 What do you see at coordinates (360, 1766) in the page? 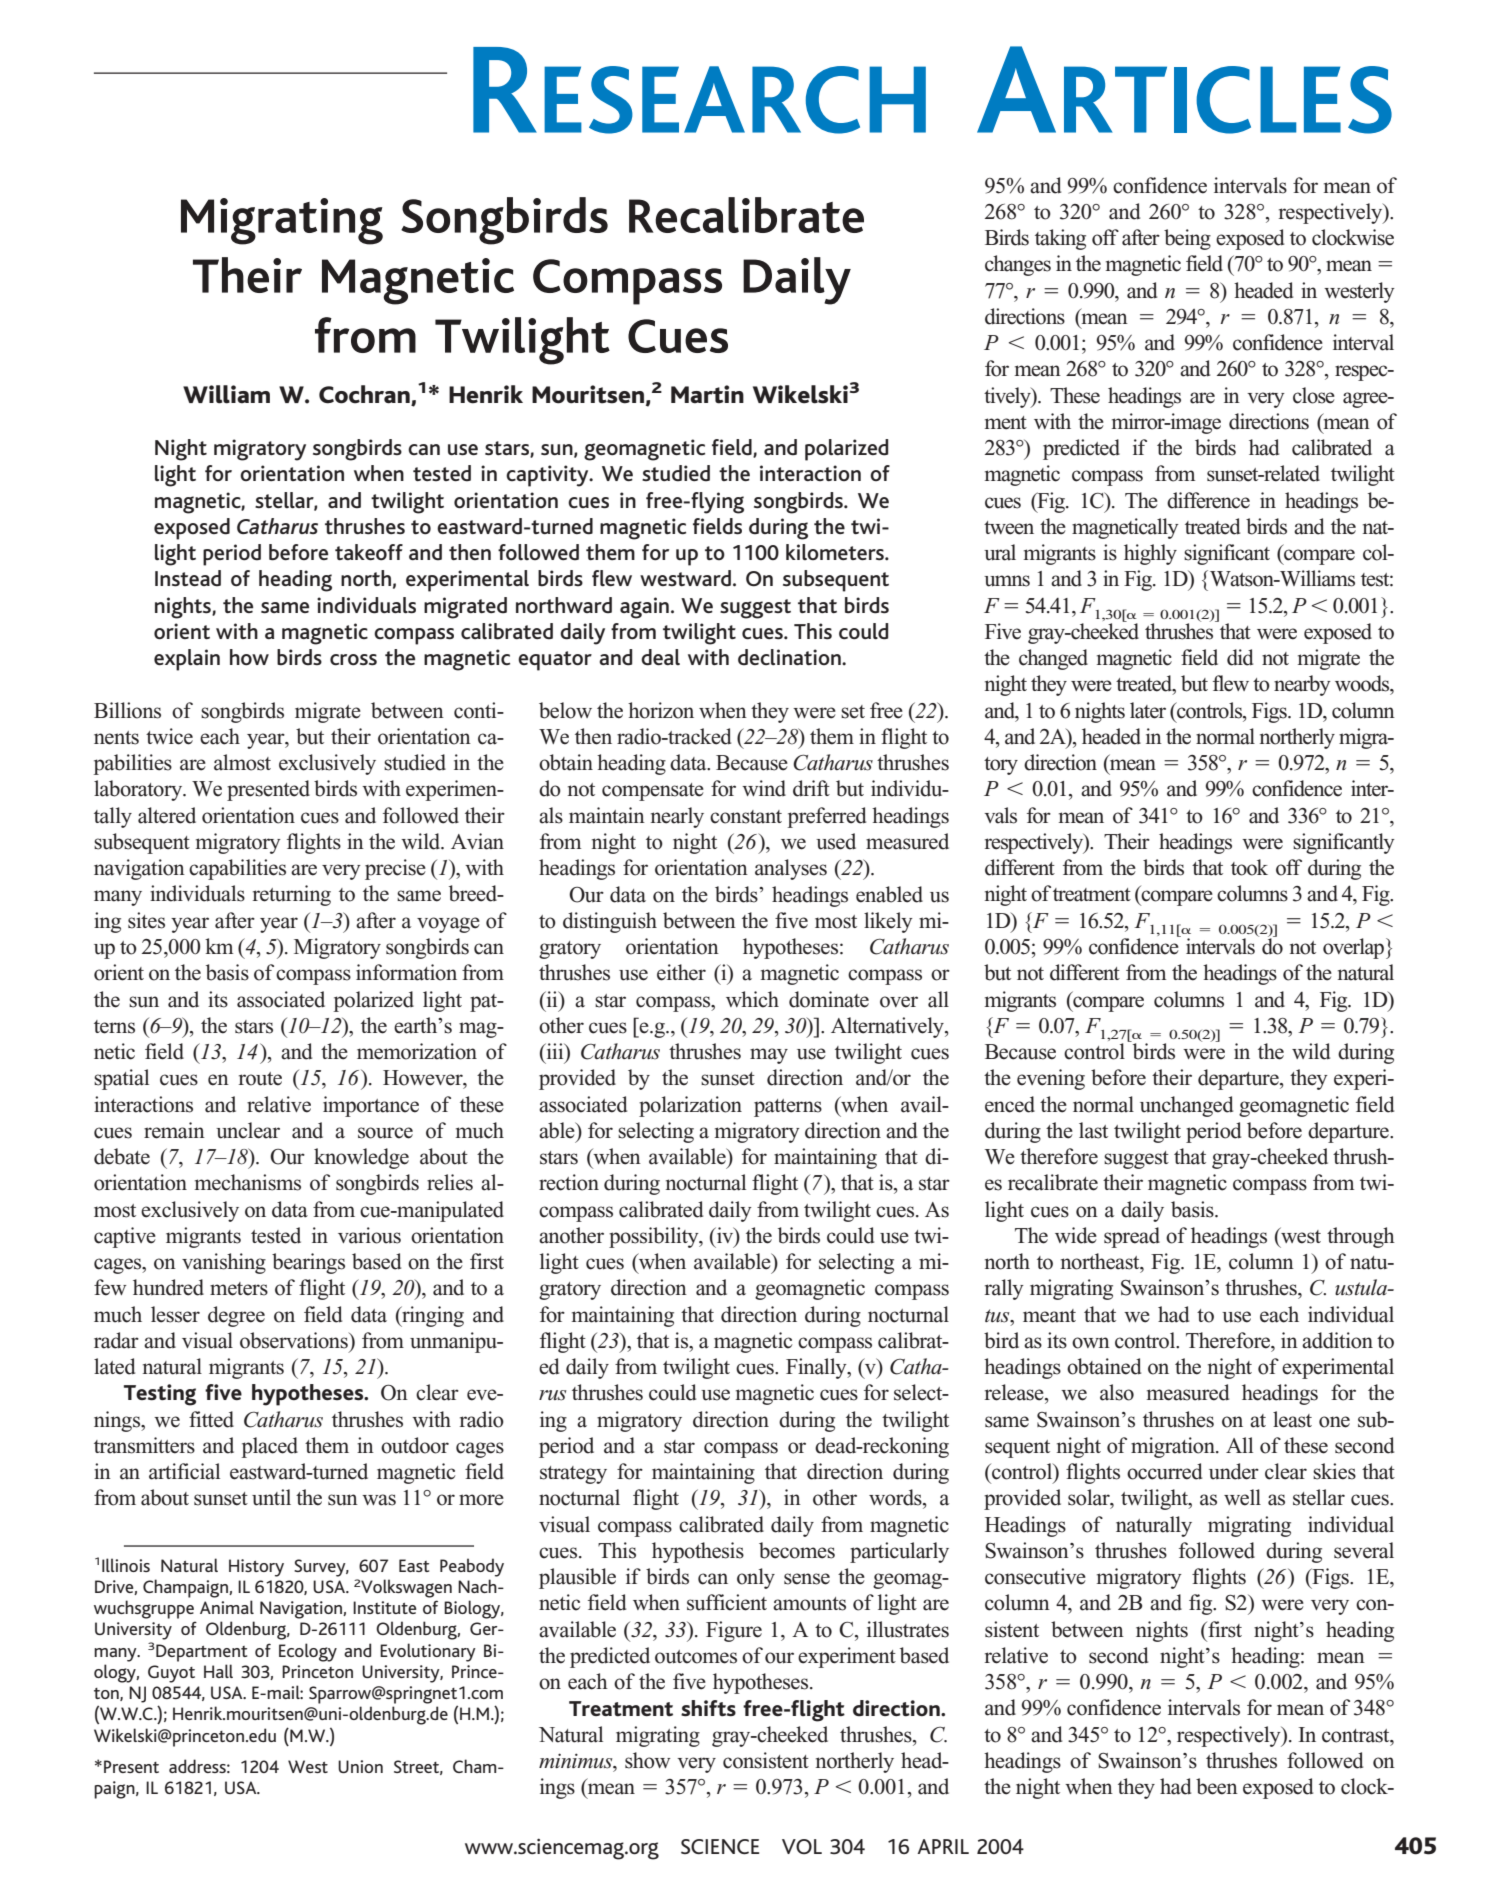
I see `Union` at bounding box center [360, 1766].
